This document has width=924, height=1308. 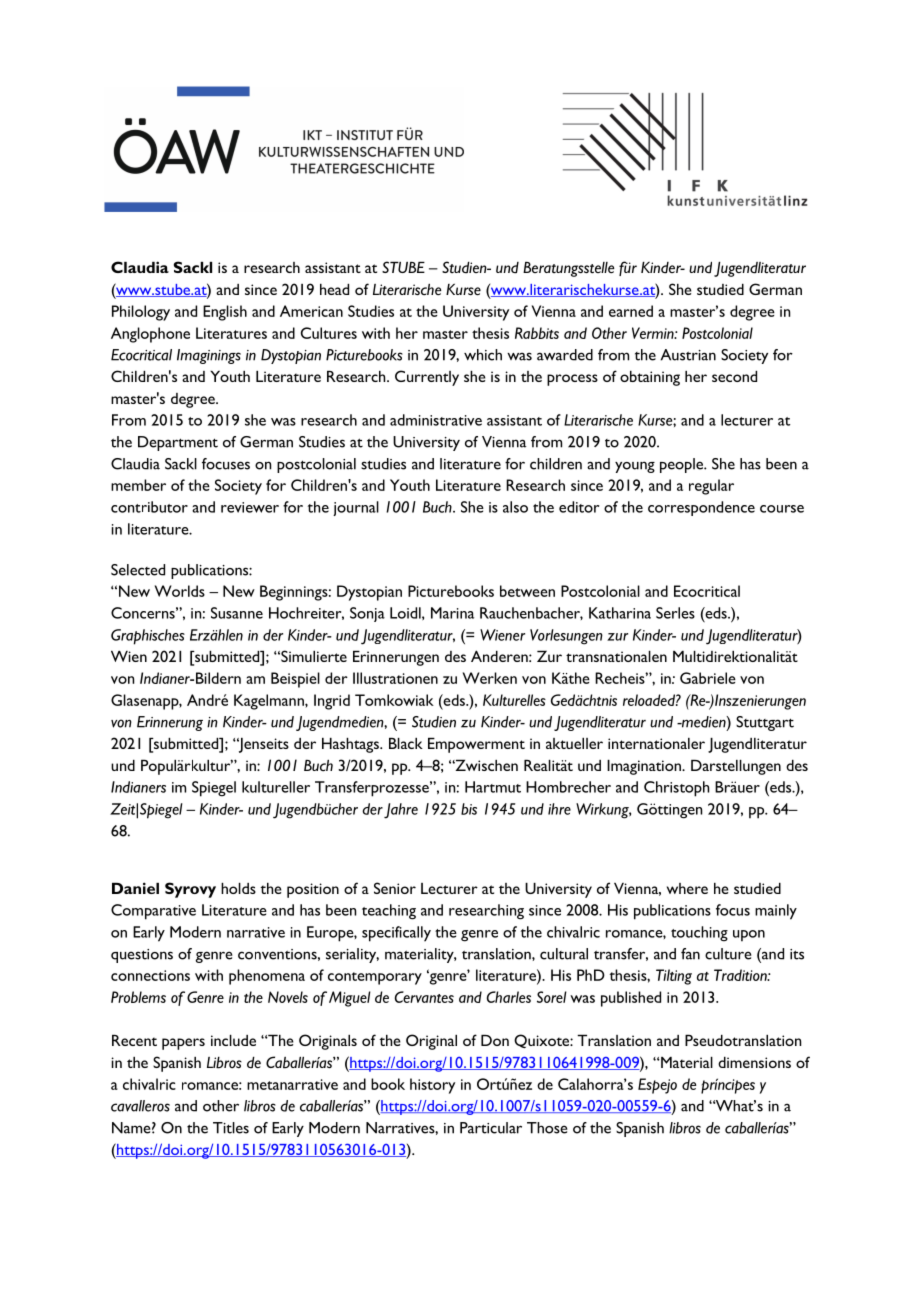 I want to click on history, so click(x=432, y=1086).
